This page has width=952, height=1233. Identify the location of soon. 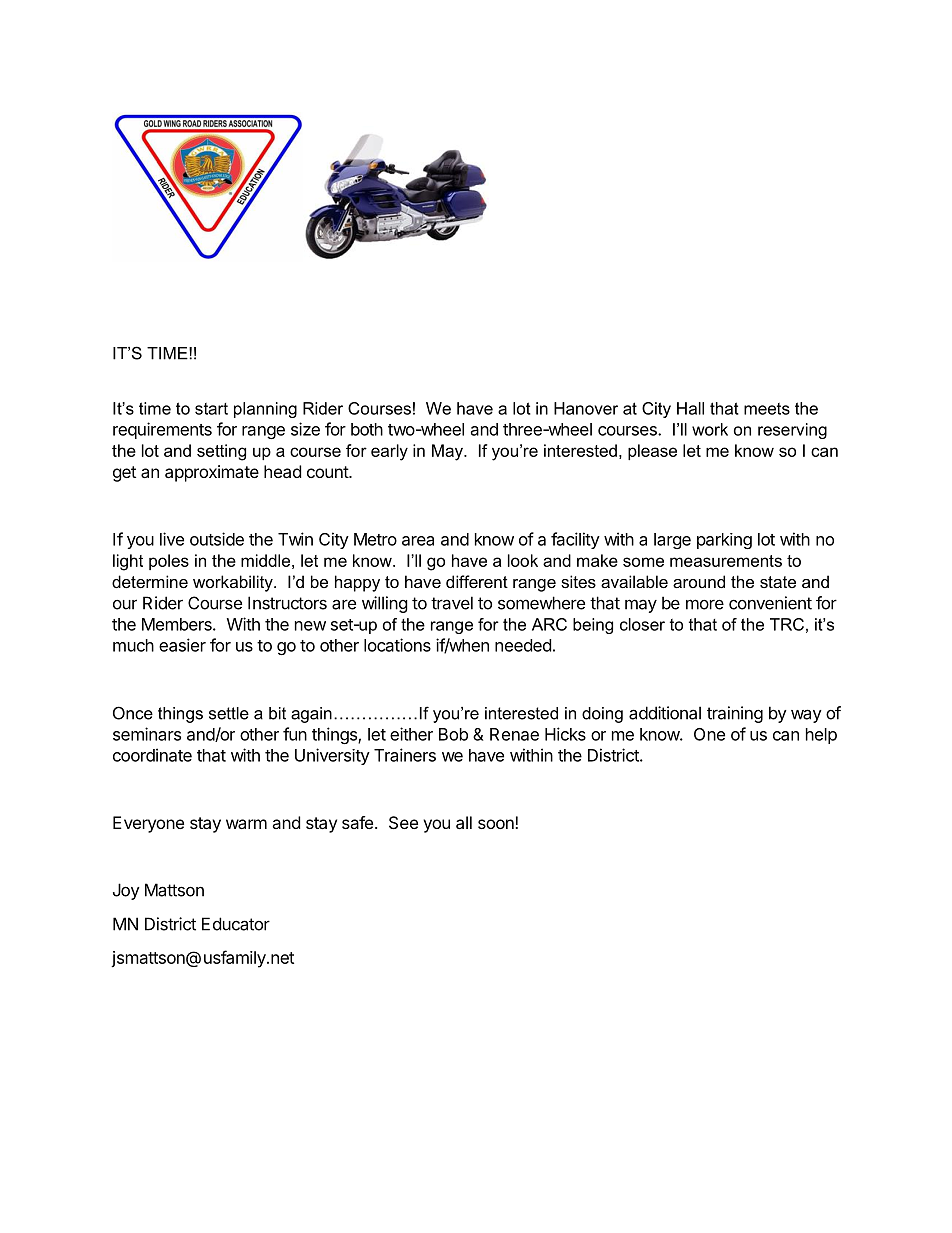
(497, 824).
